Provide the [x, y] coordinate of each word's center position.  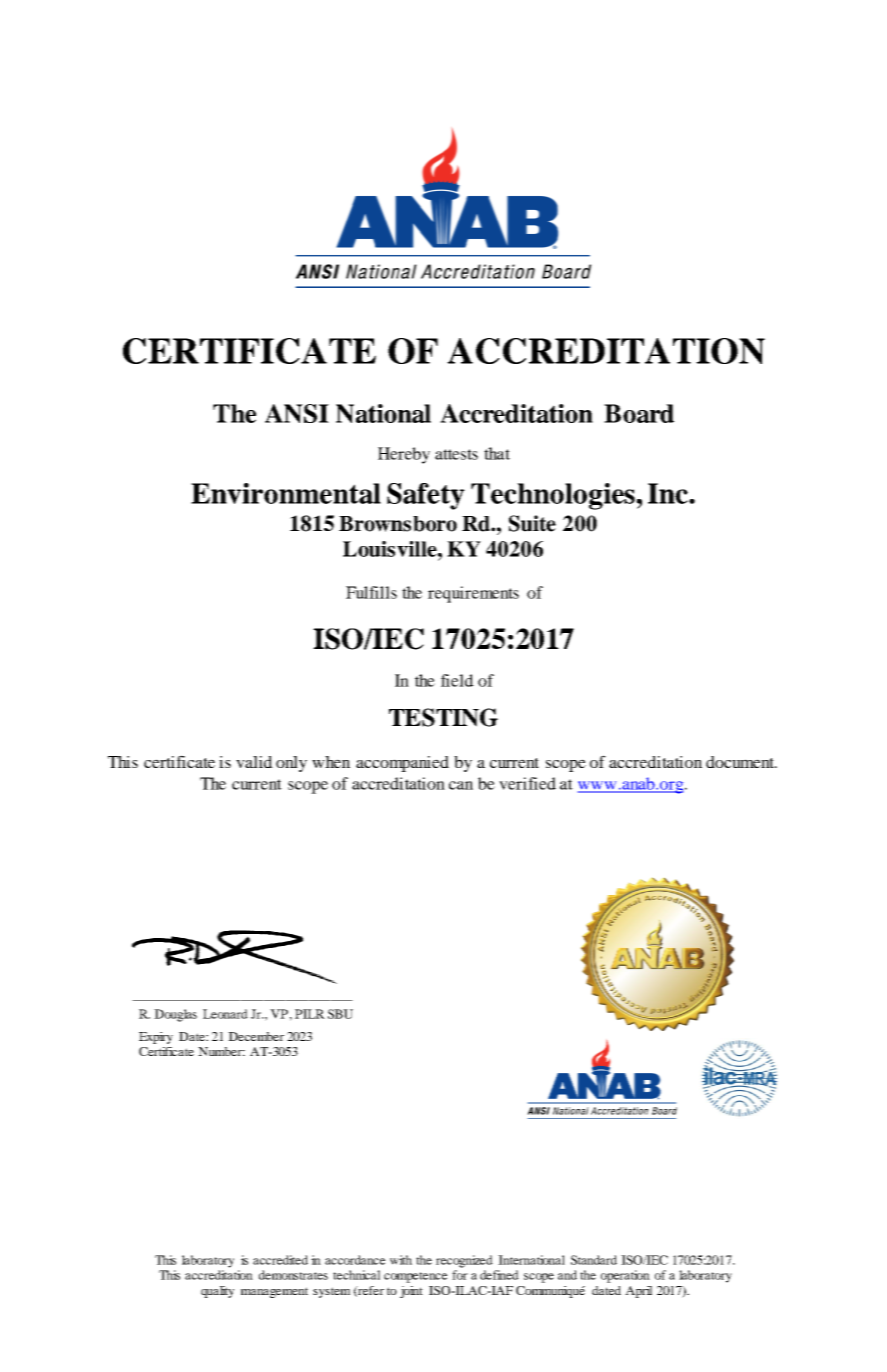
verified [527, 783]
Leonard [225, 1014]
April [638, 1292]
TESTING [443, 717]
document [741, 762]
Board [639, 413]
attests [456, 454]
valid [254, 762]
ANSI [297, 413]
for [460, 1275]
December [256, 1036]
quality [217, 1292]
